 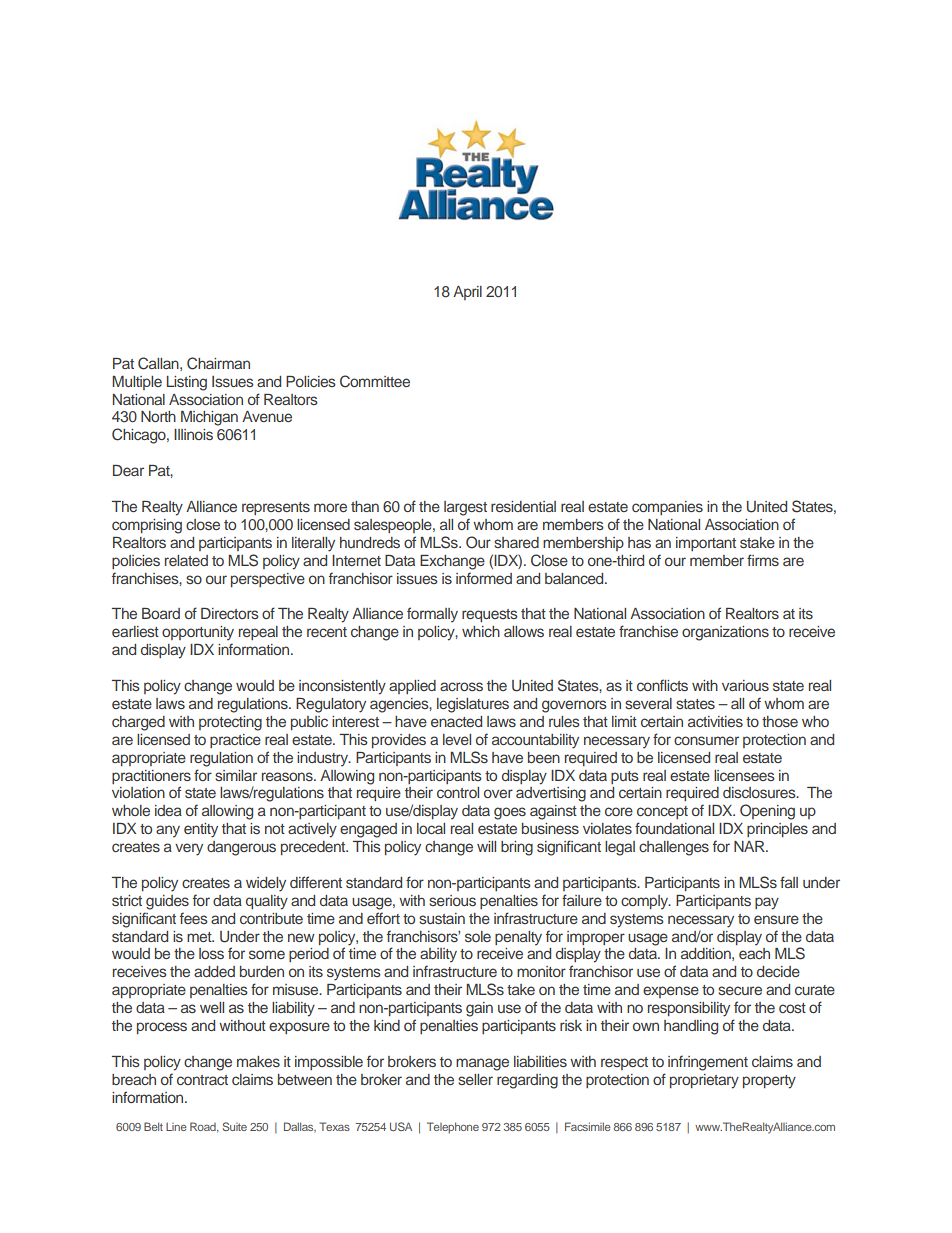 I want to click on will, so click(x=486, y=846).
